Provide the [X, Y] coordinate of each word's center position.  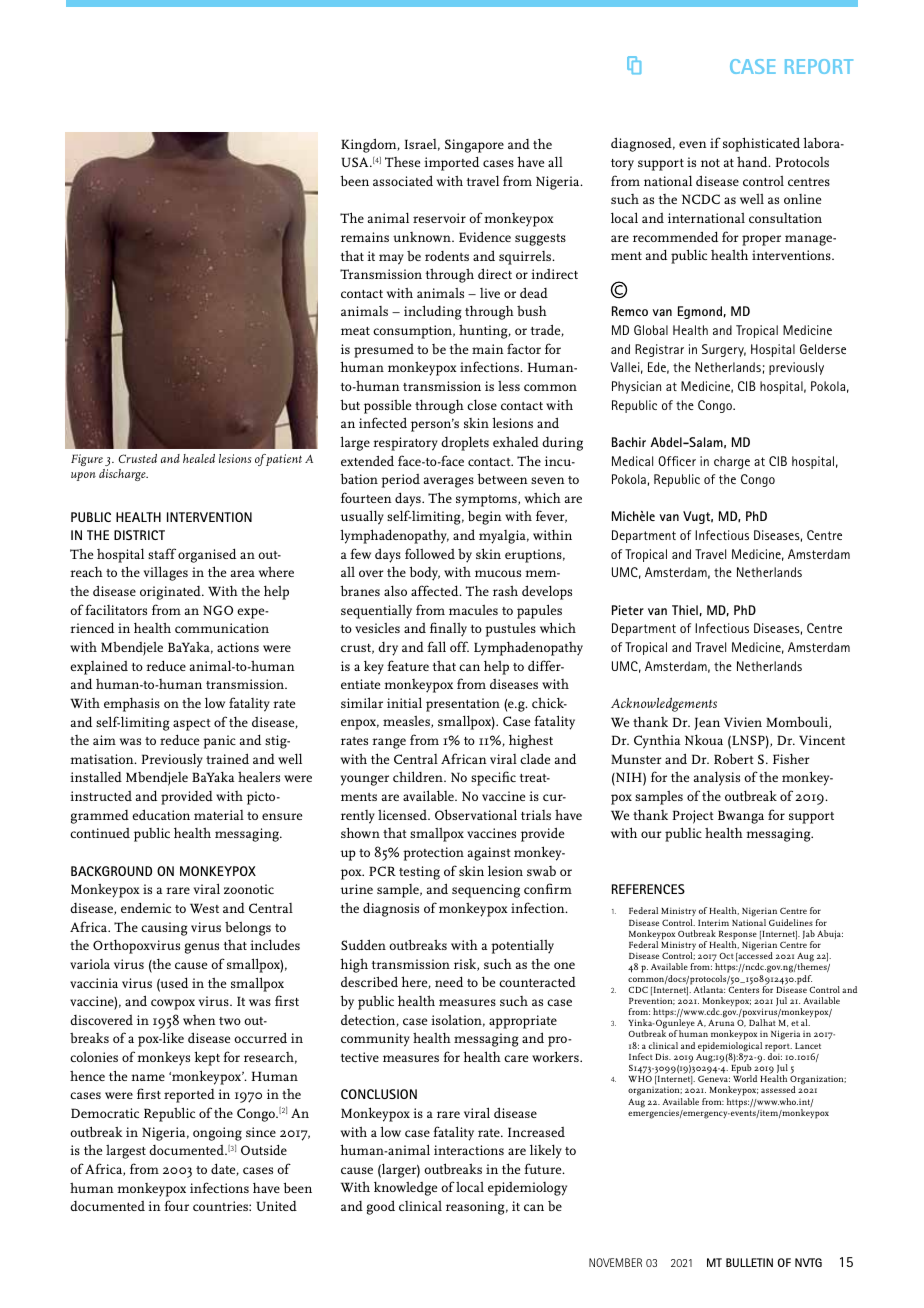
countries [221, 1206]
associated [403, 180]
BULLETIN [749, 1262]
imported [451, 163]
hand [753, 161]
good [381, 1207]
